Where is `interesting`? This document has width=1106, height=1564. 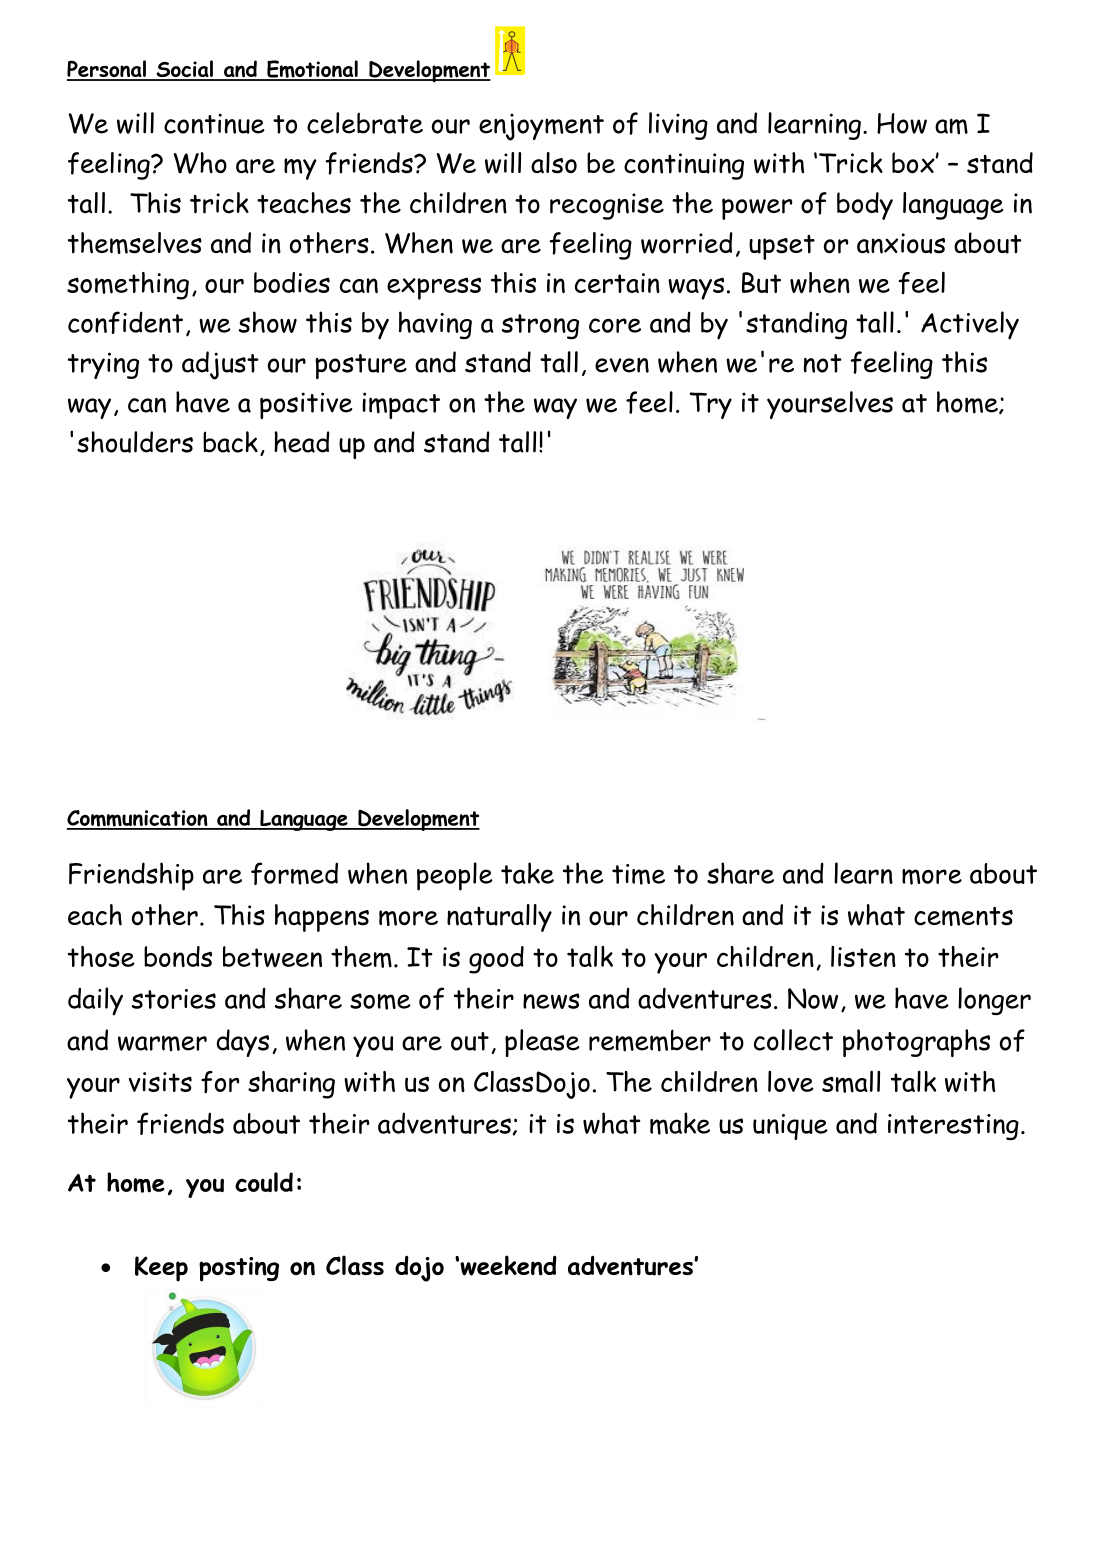 interesting is located at coordinates (953, 1127).
